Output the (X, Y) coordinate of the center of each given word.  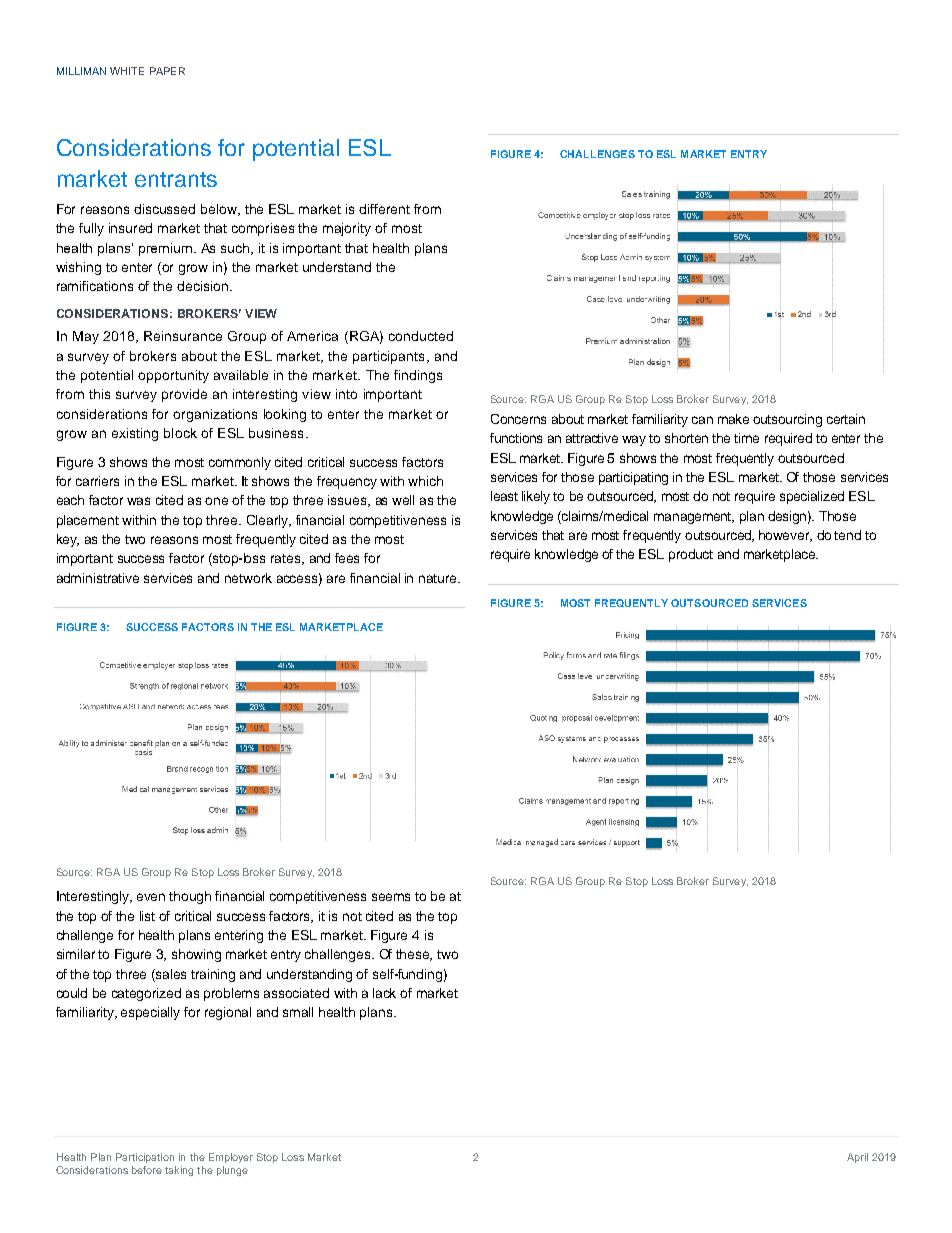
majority (347, 229)
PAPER (167, 71)
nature (439, 578)
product (691, 555)
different (384, 209)
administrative (98, 578)
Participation (145, 1158)
